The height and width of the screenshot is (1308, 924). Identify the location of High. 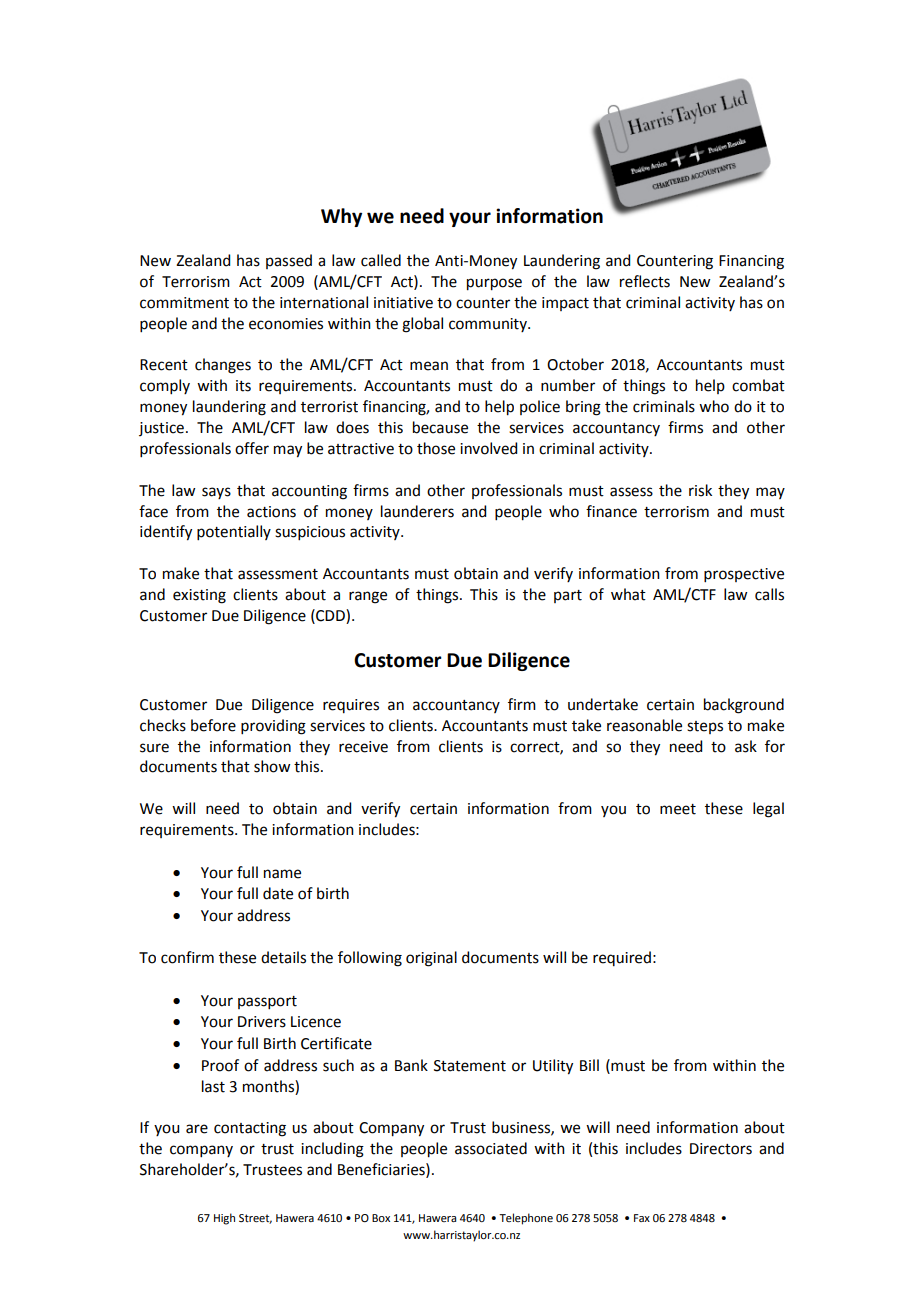
(224, 1219).
